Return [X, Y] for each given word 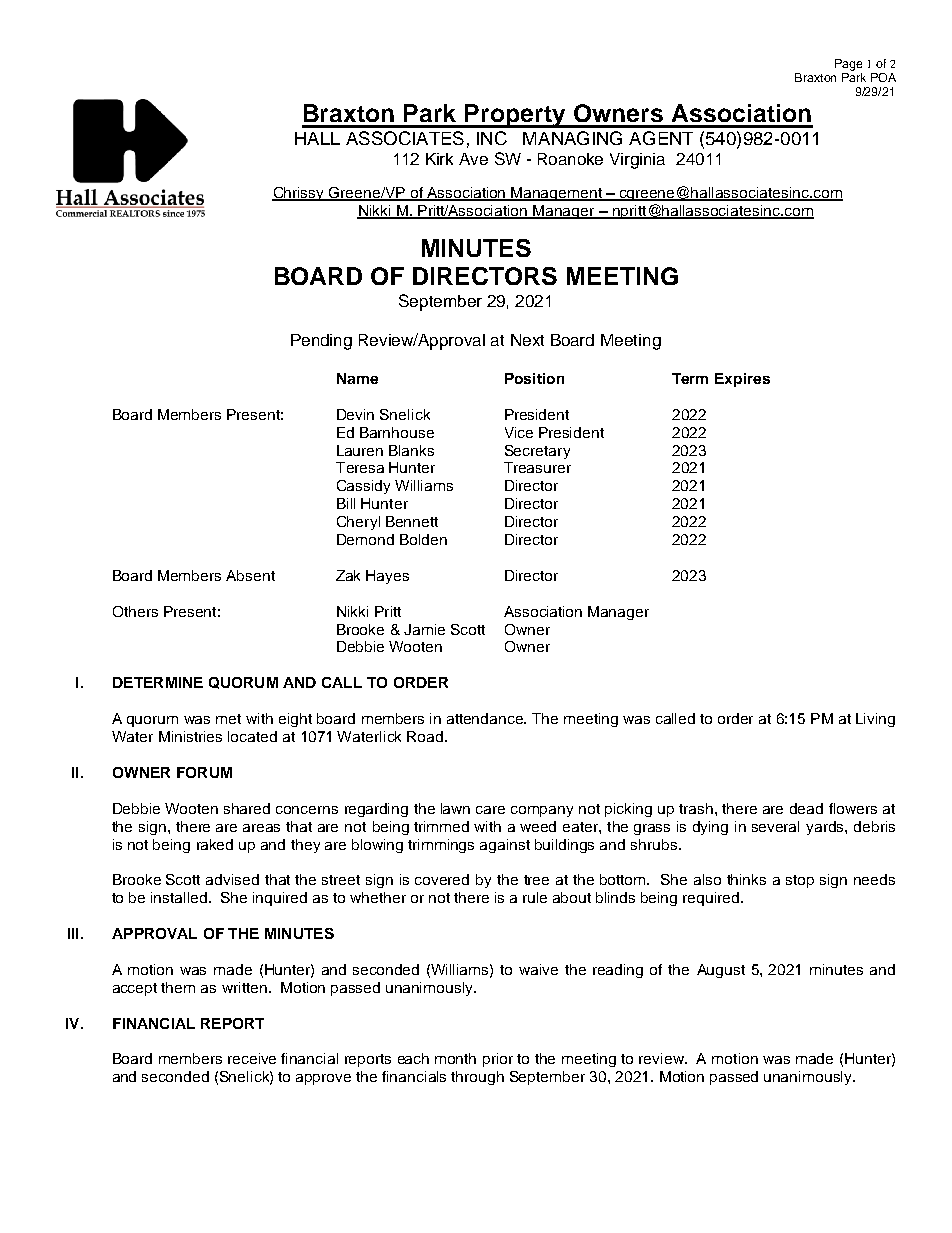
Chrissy [299, 194]
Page [848, 65]
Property [516, 116]
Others [135, 611]
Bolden [423, 539]
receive [252, 1058]
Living [875, 720]
